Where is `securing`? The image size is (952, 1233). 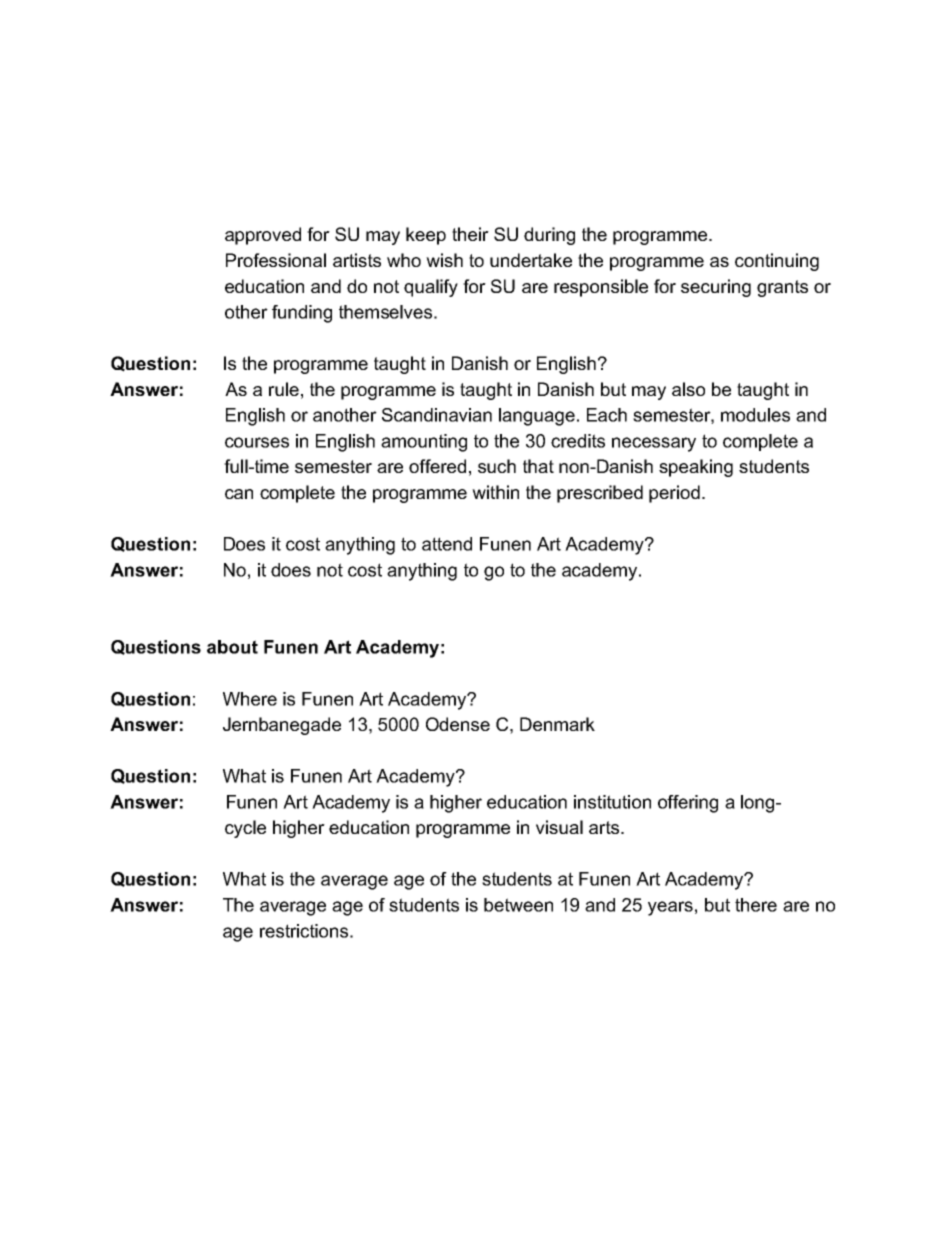 securing is located at coordinates (716, 288).
